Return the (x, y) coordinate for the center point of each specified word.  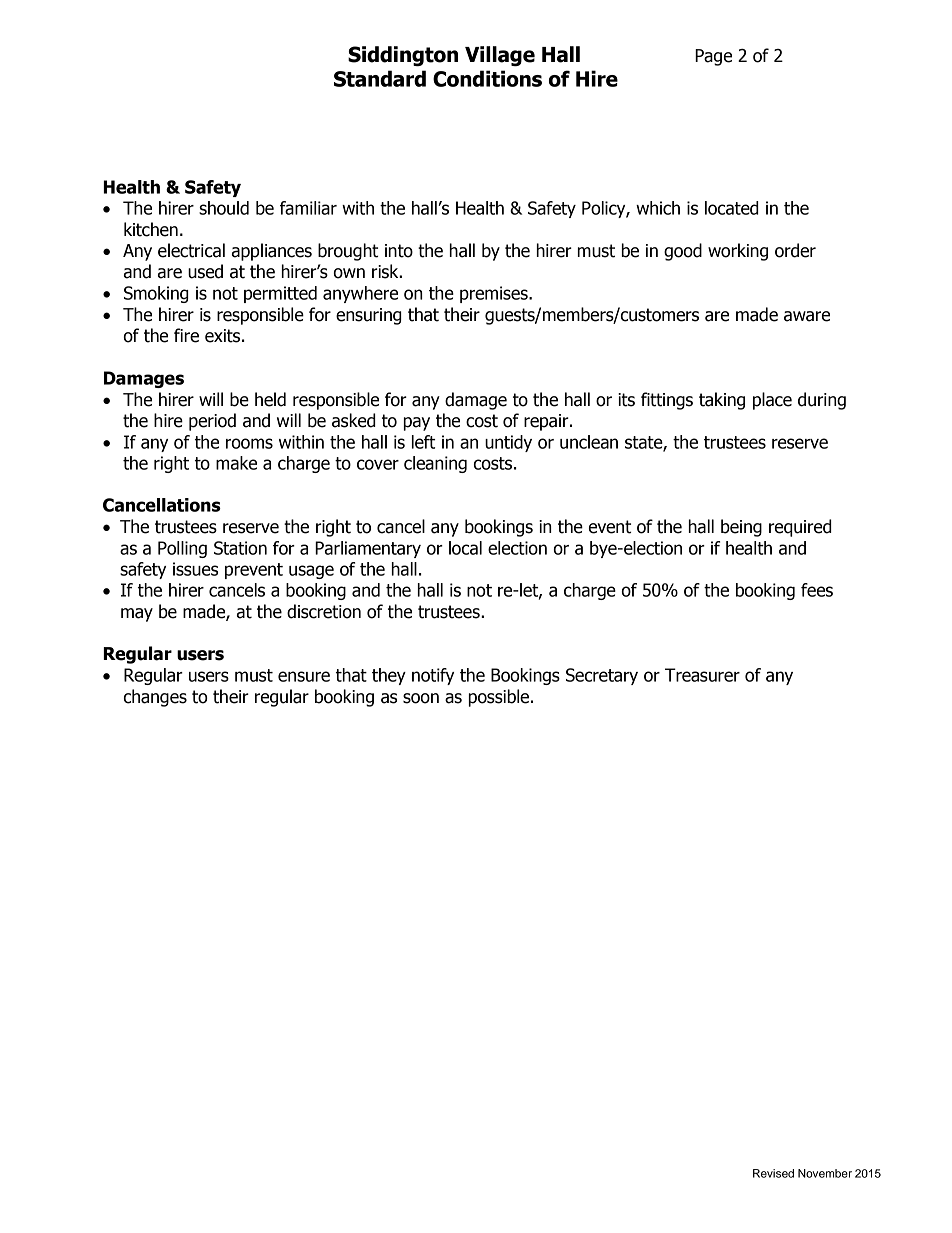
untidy (508, 443)
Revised (773, 1173)
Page (713, 57)
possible (499, 698)
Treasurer (702, 675)
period (212, 422)
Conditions (487, 78)
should (224, 208)
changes (155, 698)
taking (722, 401)
